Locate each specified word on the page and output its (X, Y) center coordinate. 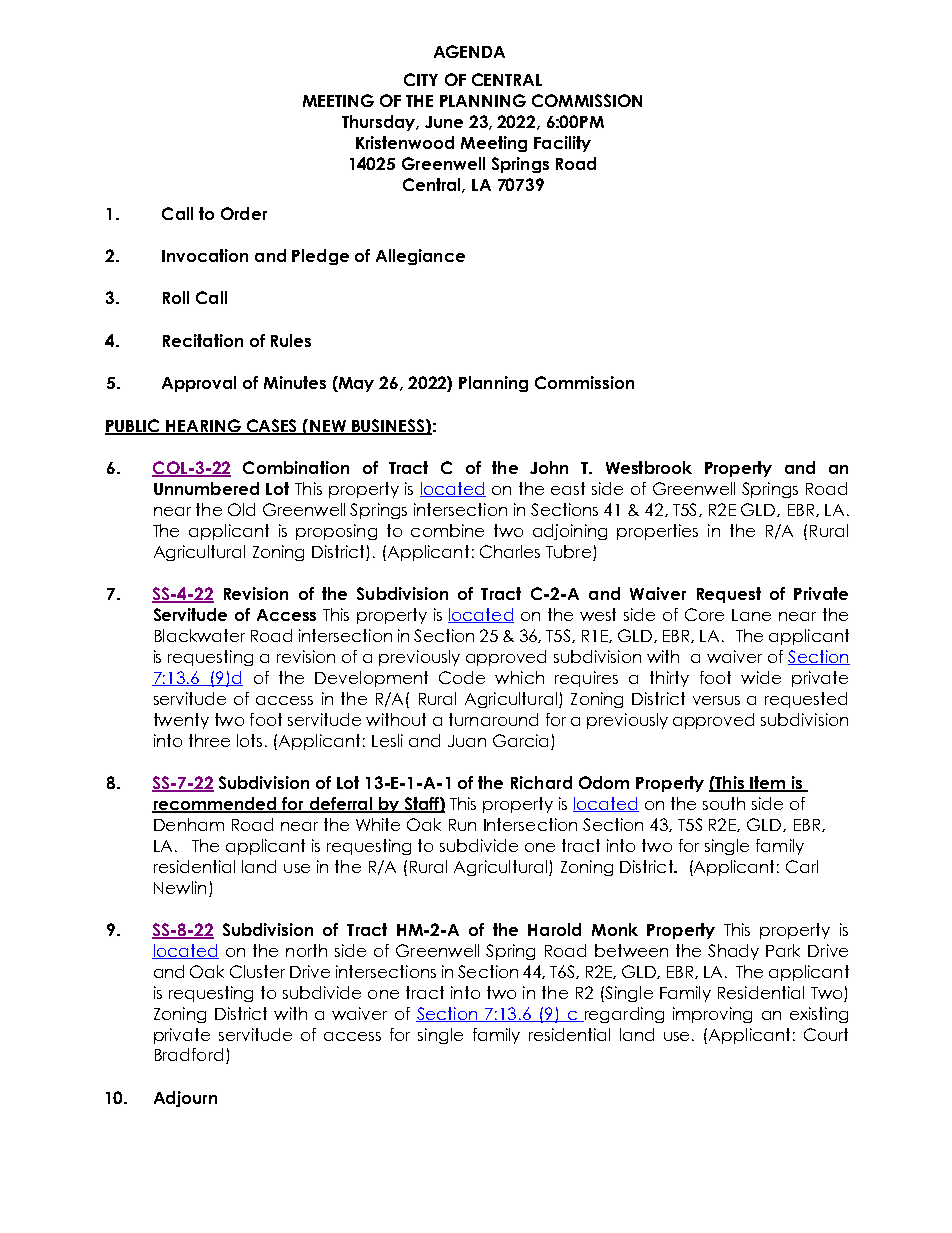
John (549, 467)
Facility (562, 144)
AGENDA (469, 51)
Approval (199, 384)
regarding (623, 1015)
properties (657, 532)
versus (716, 700)
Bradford (189, 1054)
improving (712, 1015)
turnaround (493, 719)
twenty (181, 721)
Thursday (379, 123)
